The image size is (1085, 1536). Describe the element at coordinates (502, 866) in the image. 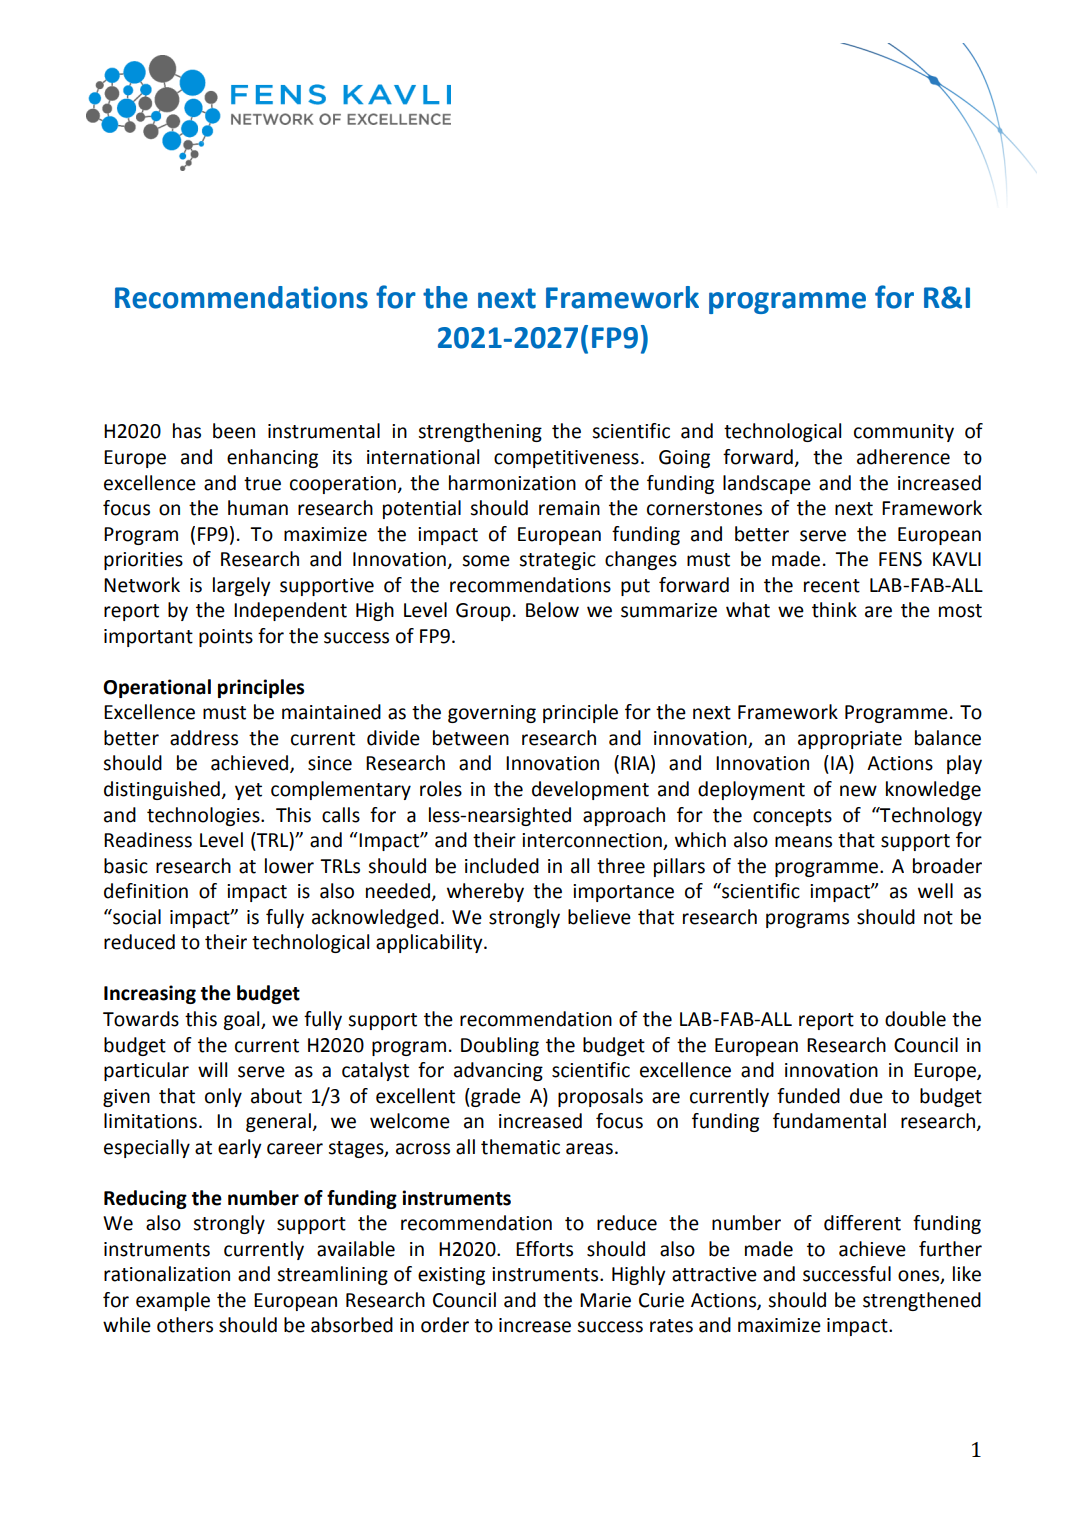

I see `included` at that location.
